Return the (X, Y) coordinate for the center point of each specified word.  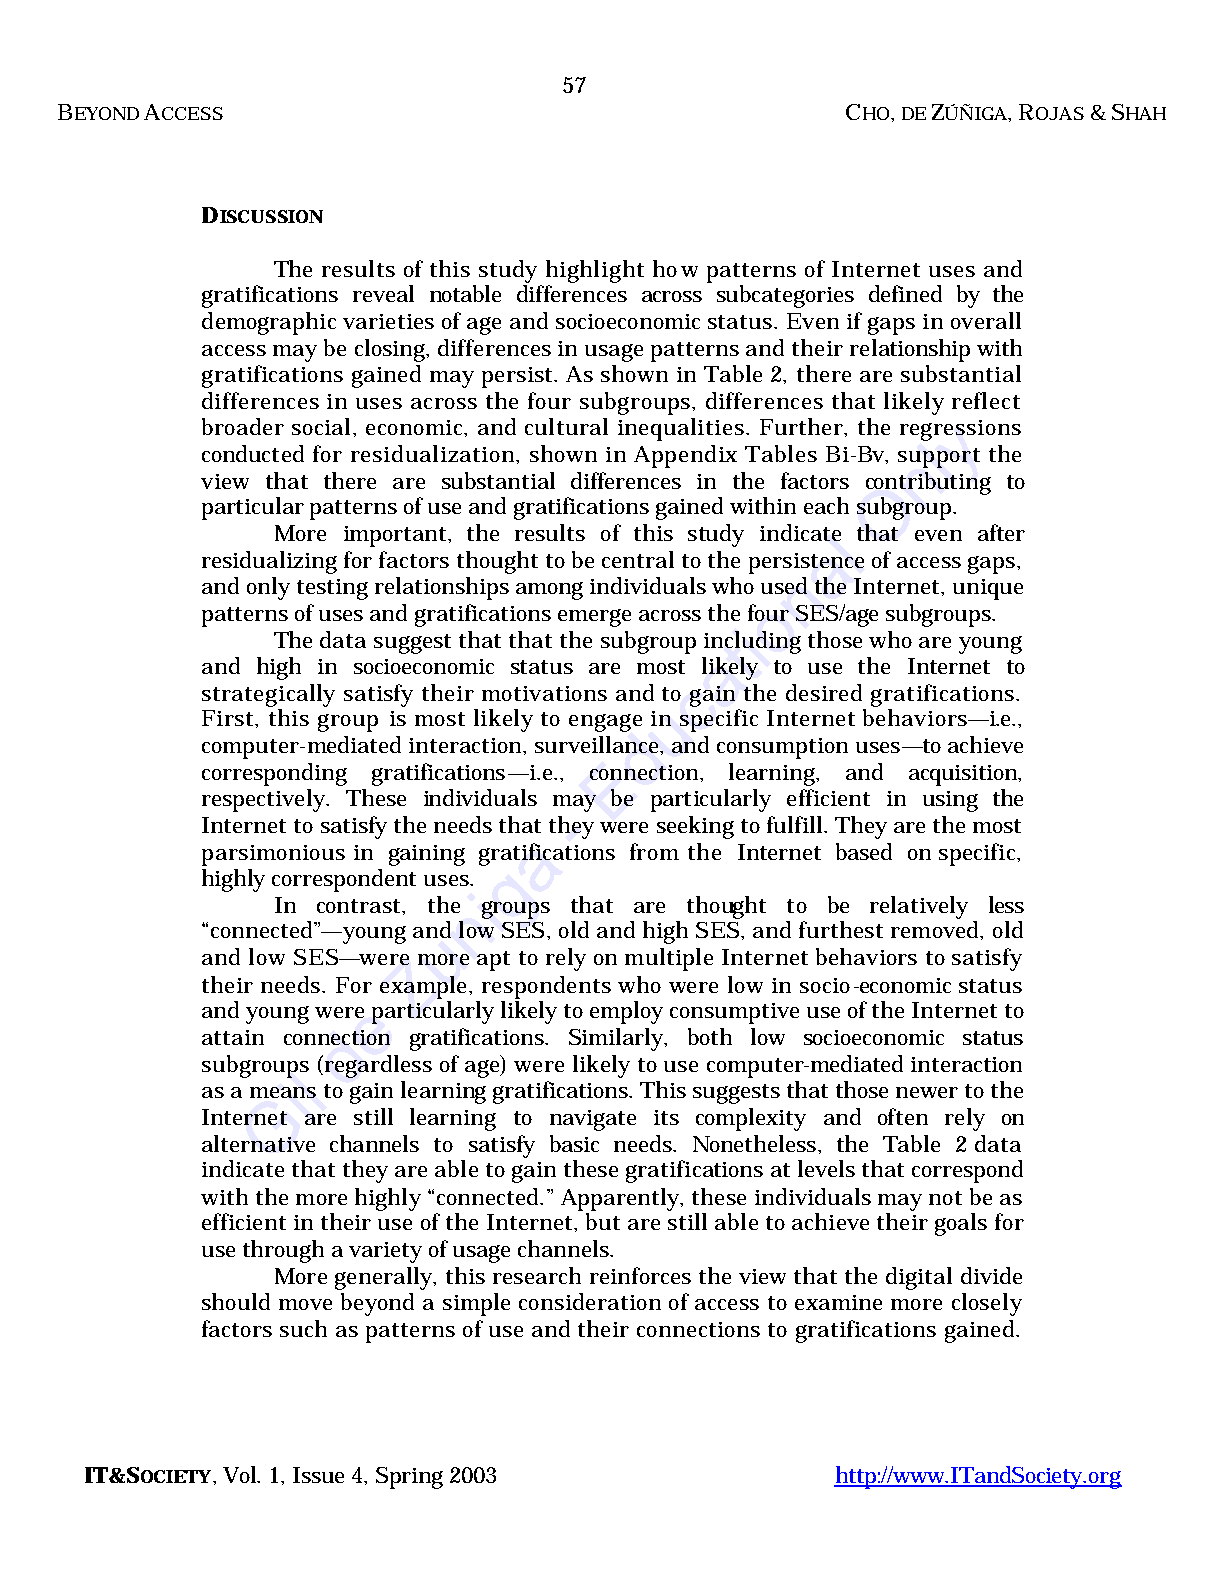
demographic (269, 323)
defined (905, 293)
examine (838, 1302)
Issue (318, 1475)
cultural (566, 426)
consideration (590, 1301)
